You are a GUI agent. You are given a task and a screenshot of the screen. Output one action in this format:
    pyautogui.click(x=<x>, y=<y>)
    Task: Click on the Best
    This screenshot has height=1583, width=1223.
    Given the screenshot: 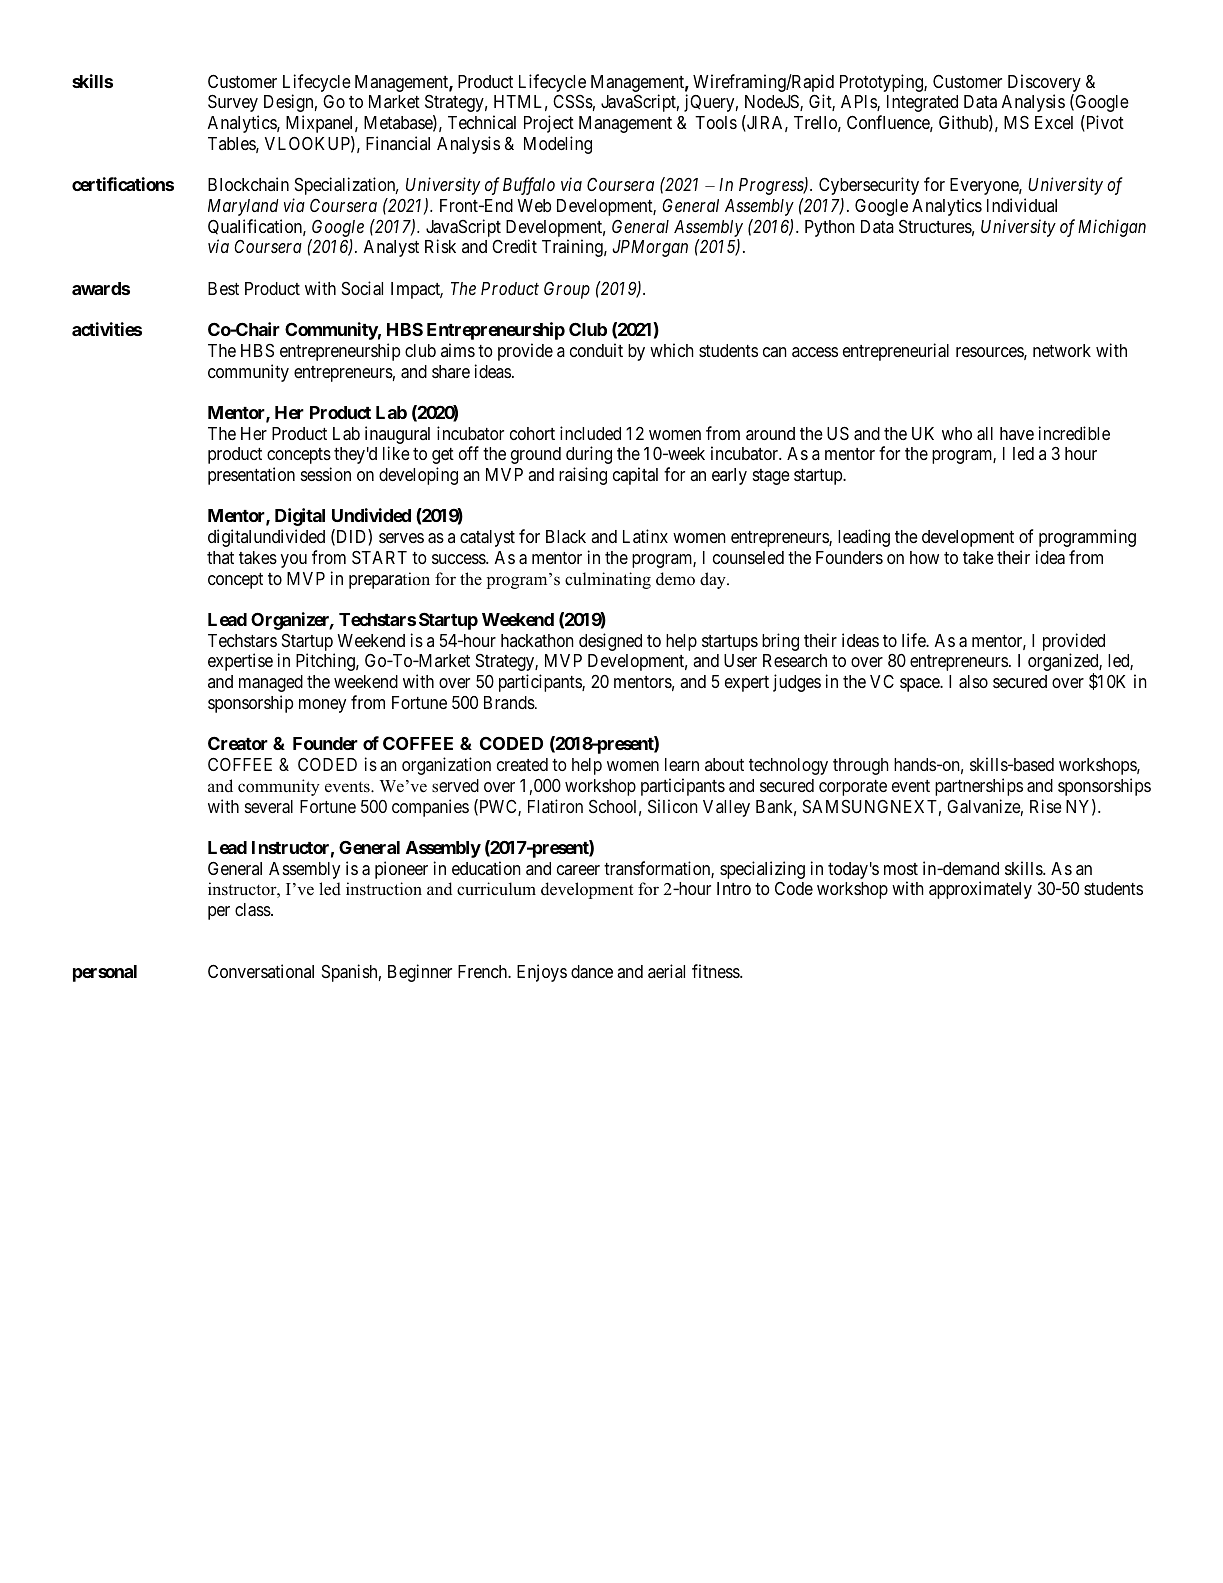 What is the action you would take?
    pyautogui.click(x=223, y=288)
